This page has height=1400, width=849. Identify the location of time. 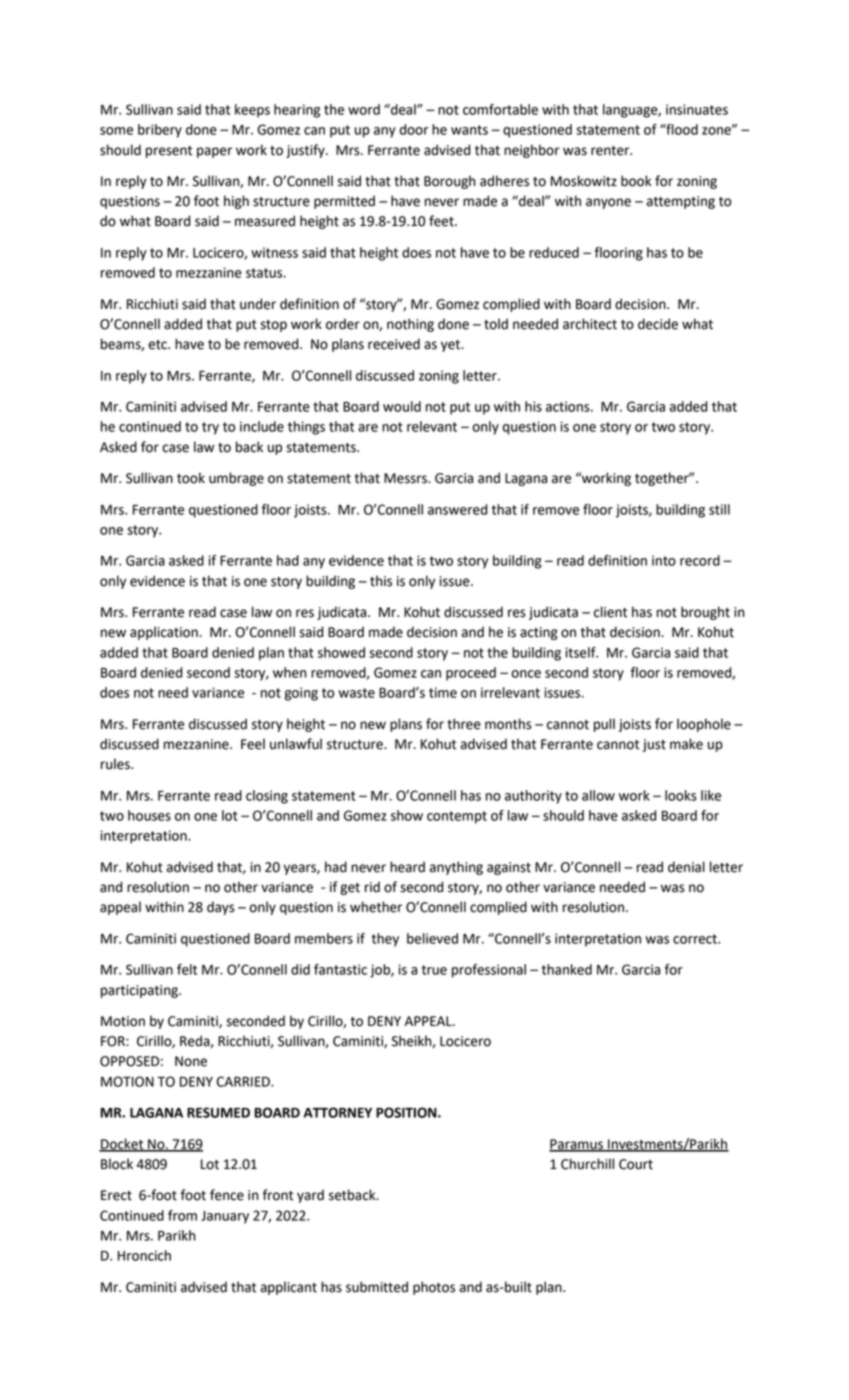
(443, 692).
